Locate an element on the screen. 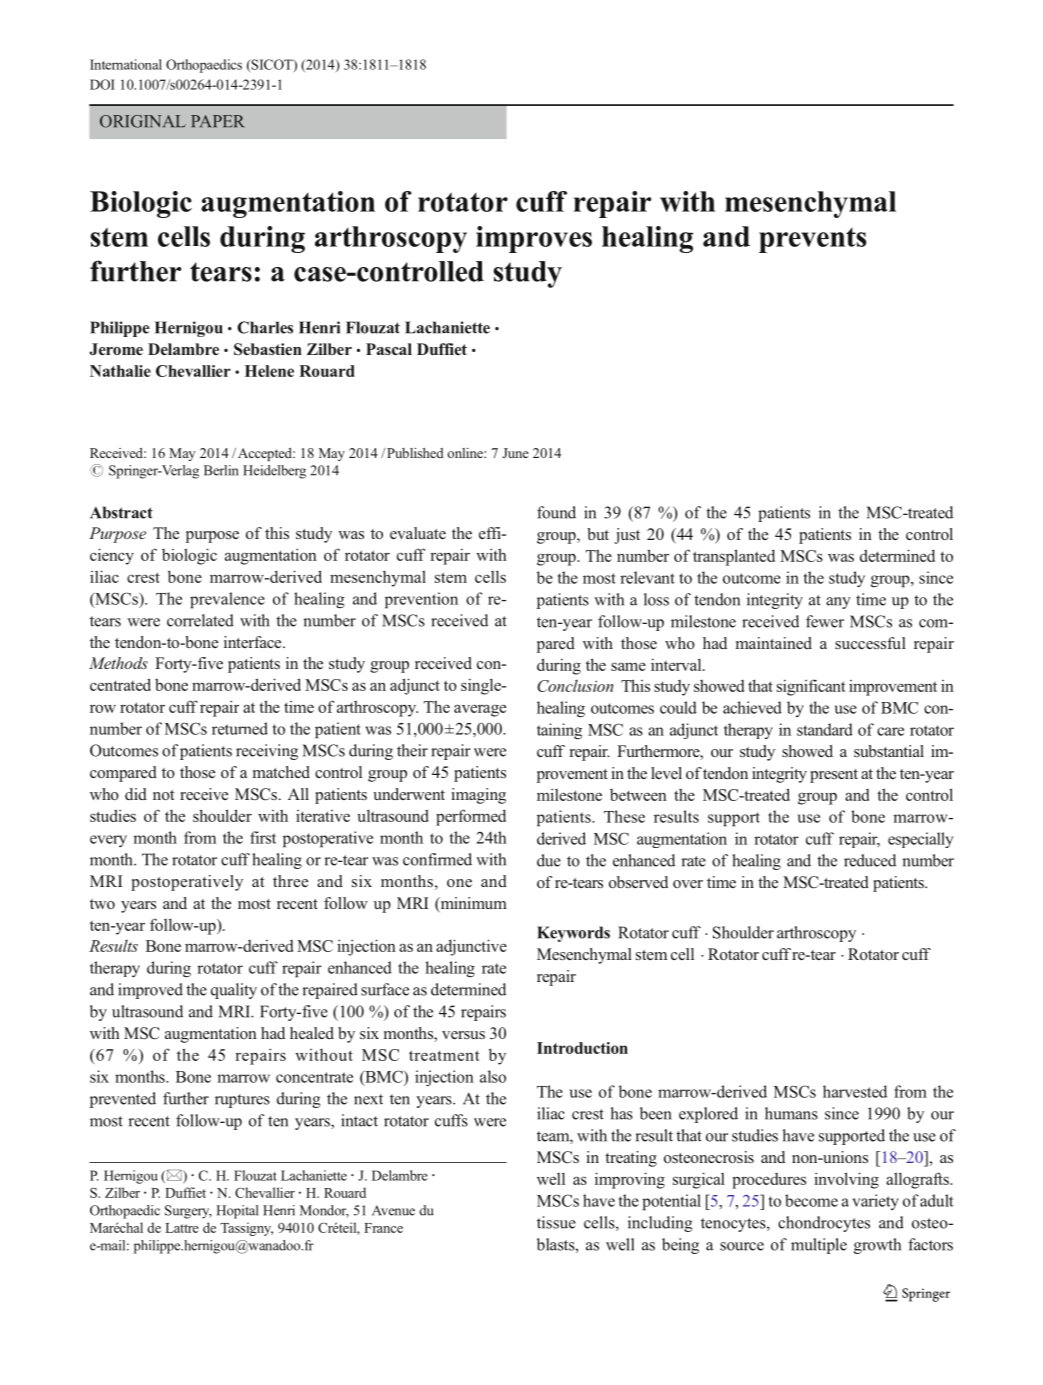 The width and height of the screenshot is (1043, 1385). Surgery is located at coordinates (188, 1212).
